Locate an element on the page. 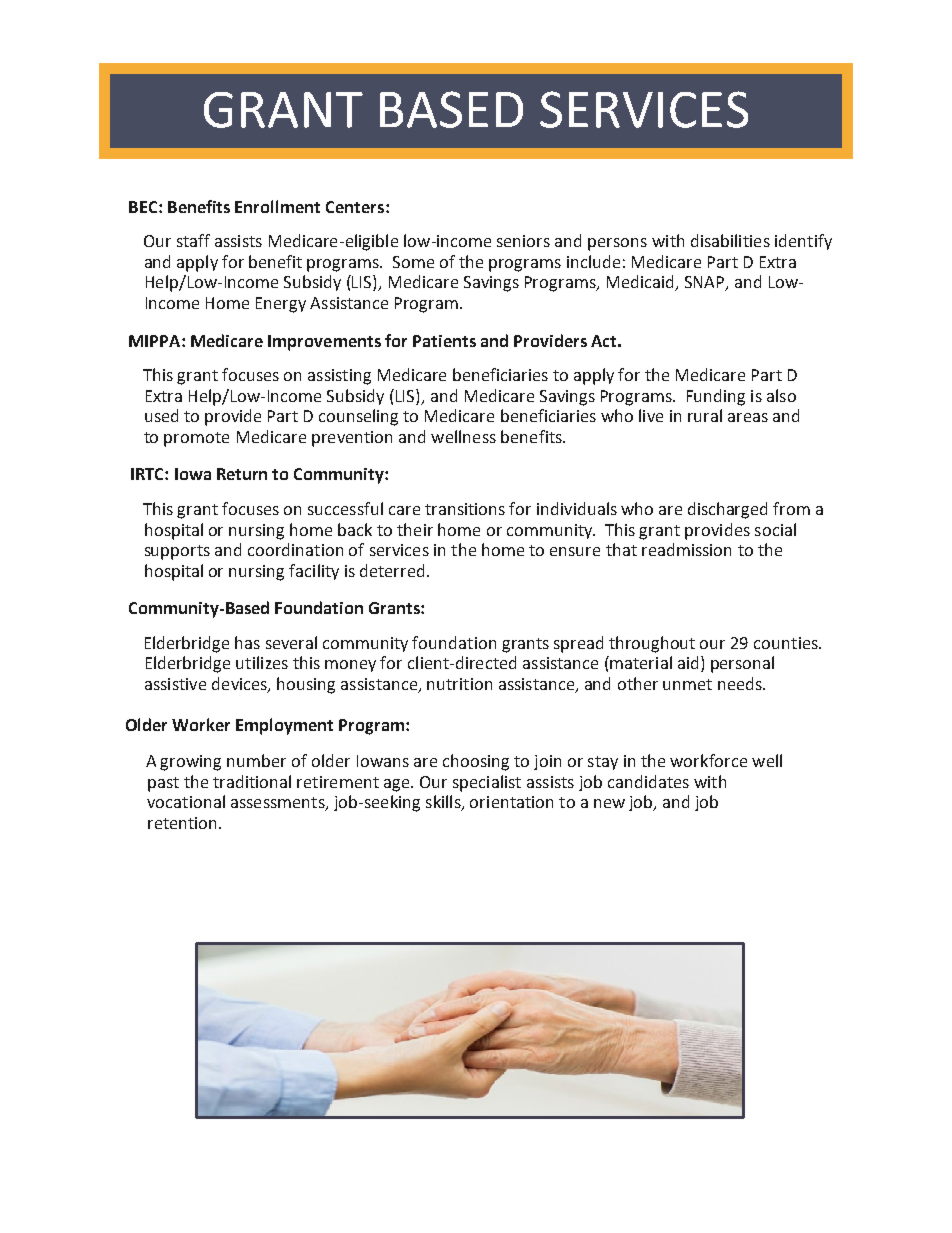 This page has height=1233, width=952. personal is located at coordinates (742, 664).
